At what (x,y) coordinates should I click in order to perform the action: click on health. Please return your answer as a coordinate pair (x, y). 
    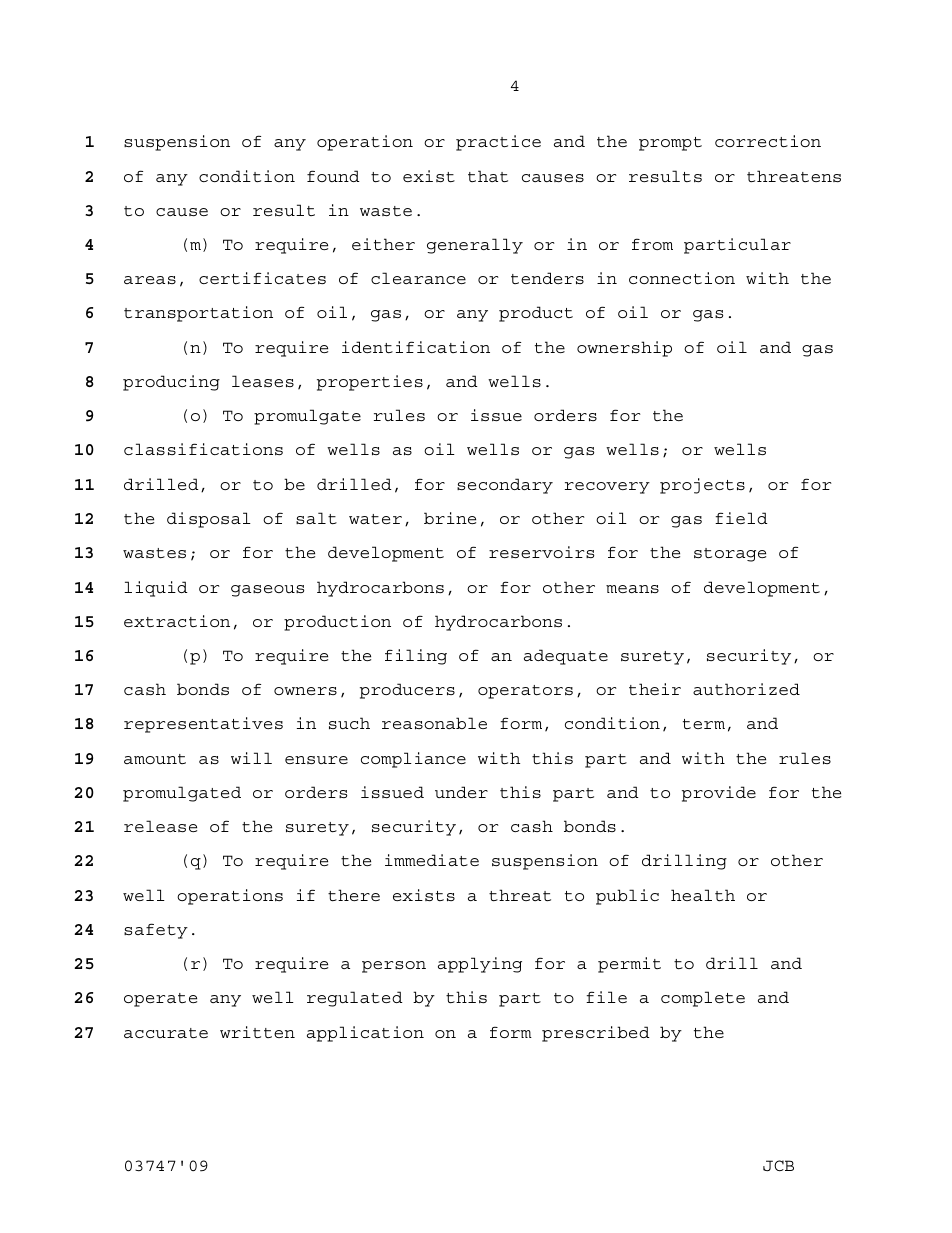
    Looking at the image, I should click on (703, 895).
